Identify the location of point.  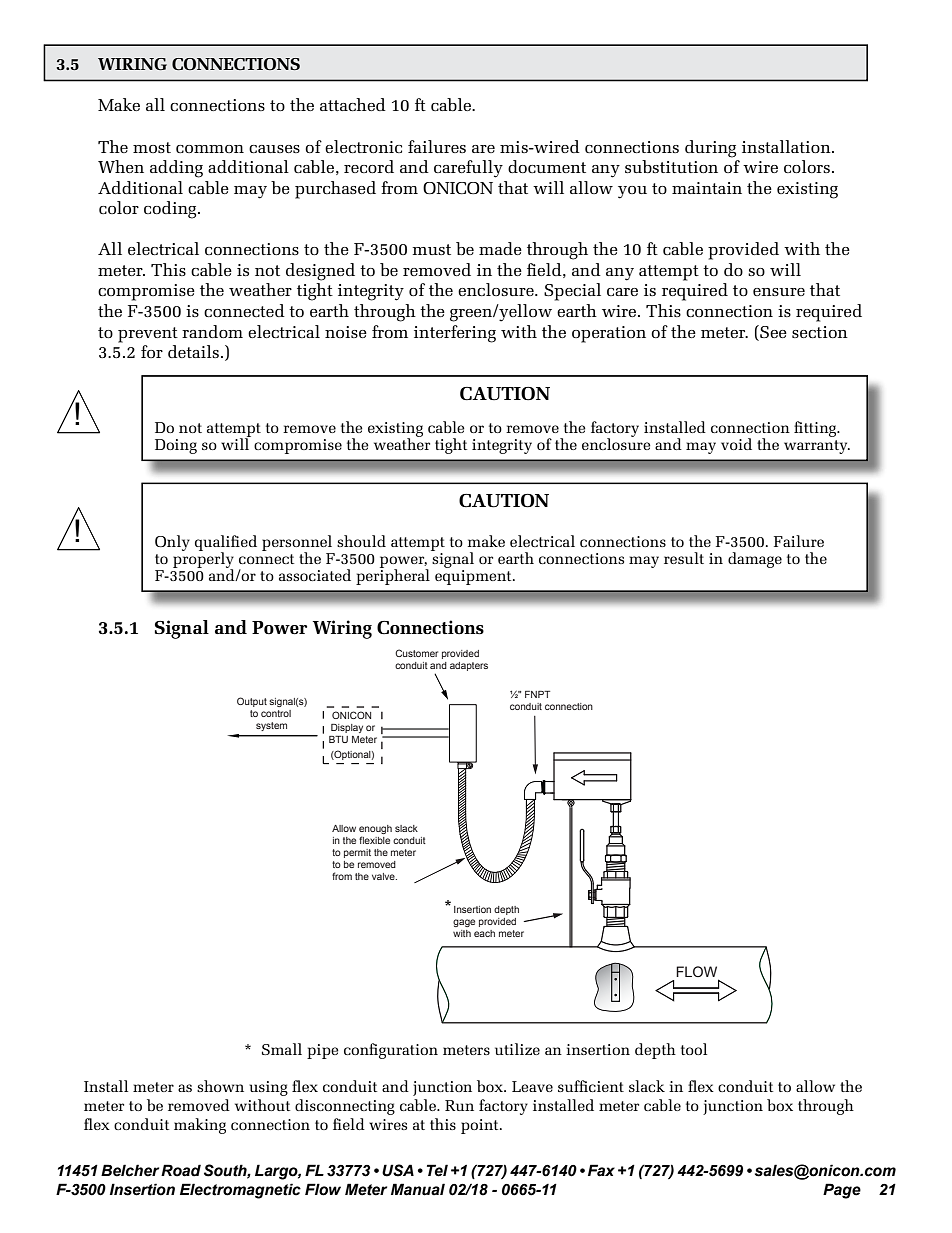
(481, 1126).
